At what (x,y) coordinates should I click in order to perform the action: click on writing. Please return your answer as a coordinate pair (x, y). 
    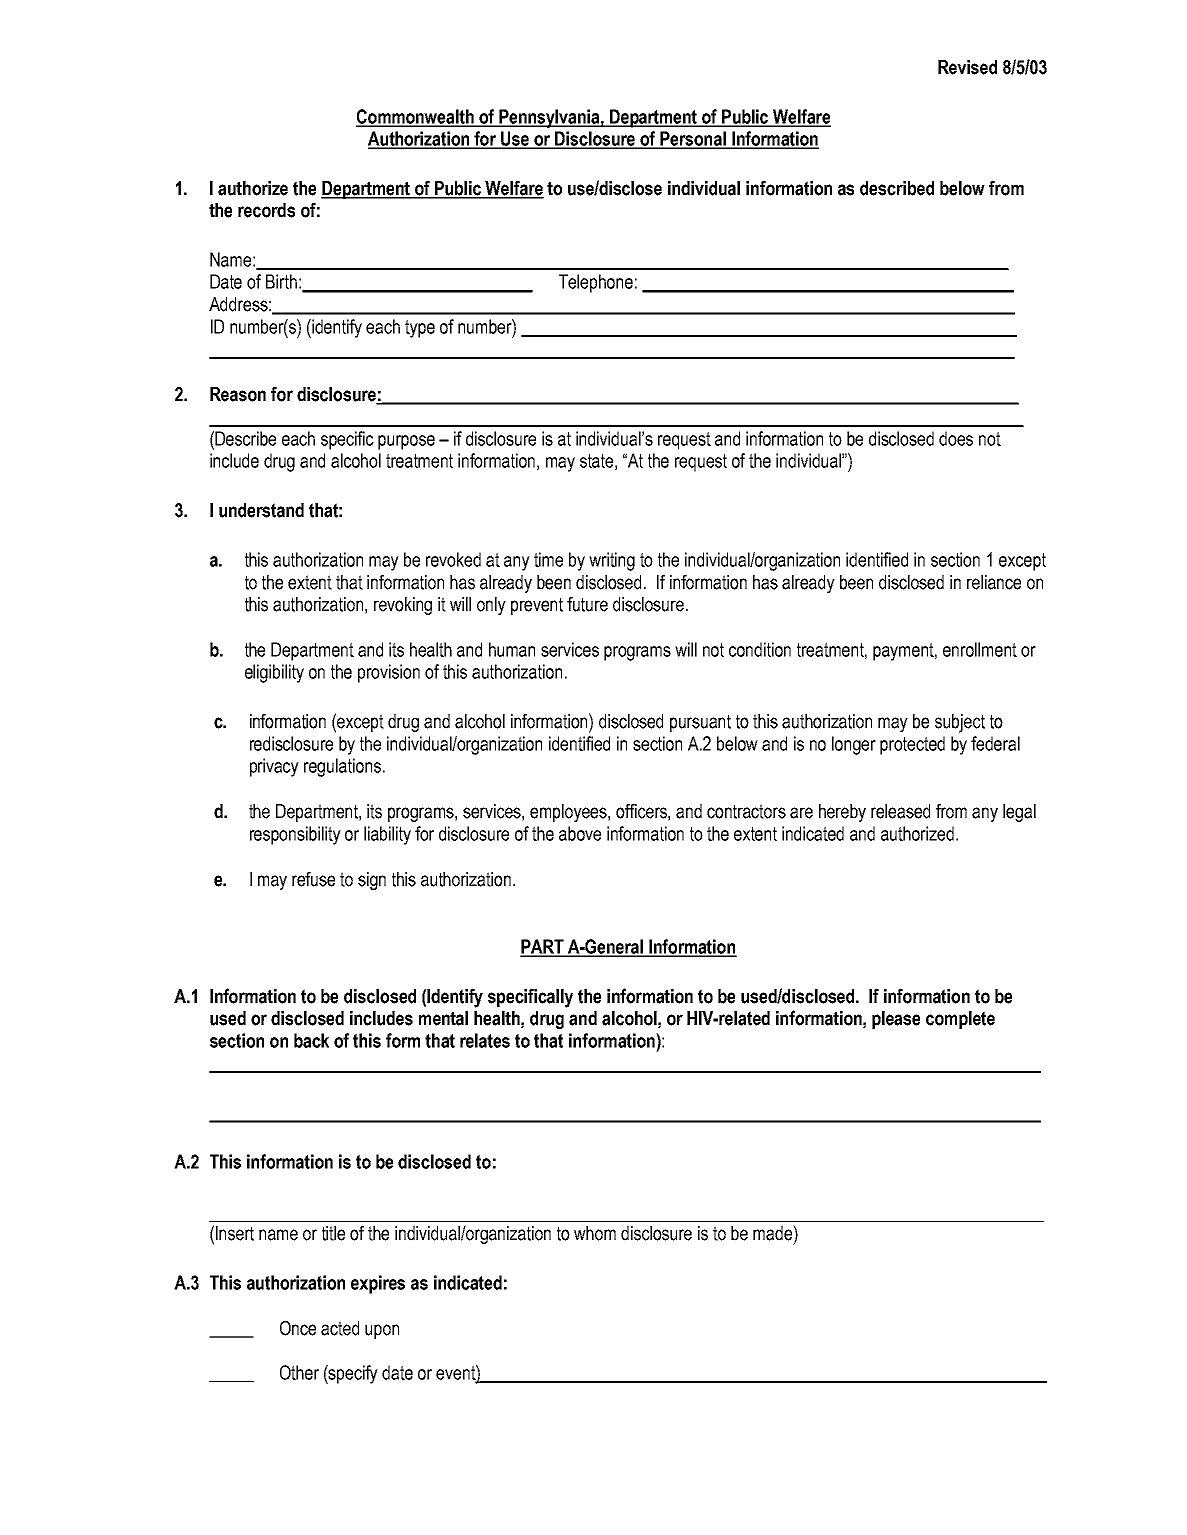
    Looking at the image, I should click on (612, 561).
